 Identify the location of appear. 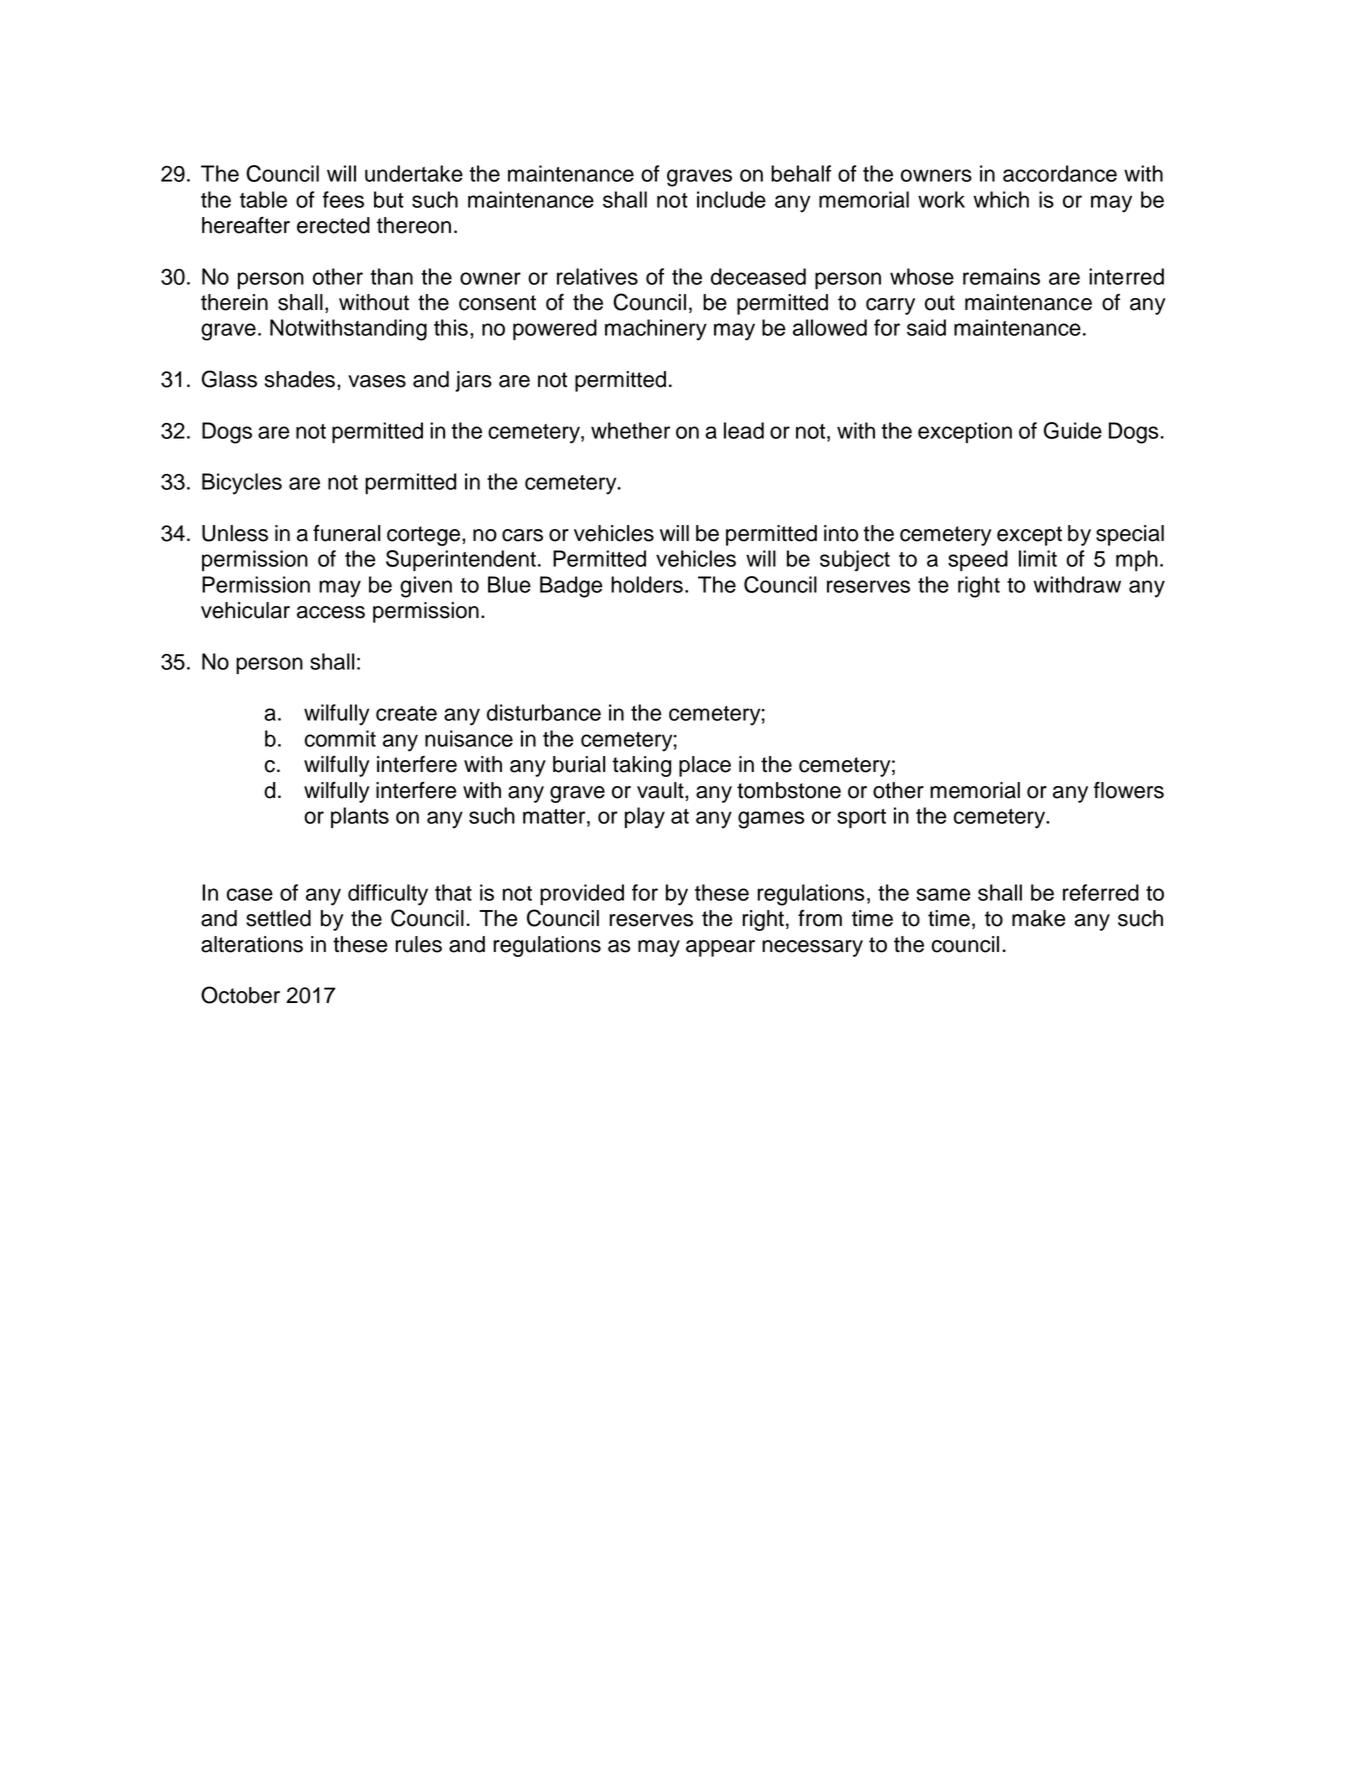
(720, 948).
